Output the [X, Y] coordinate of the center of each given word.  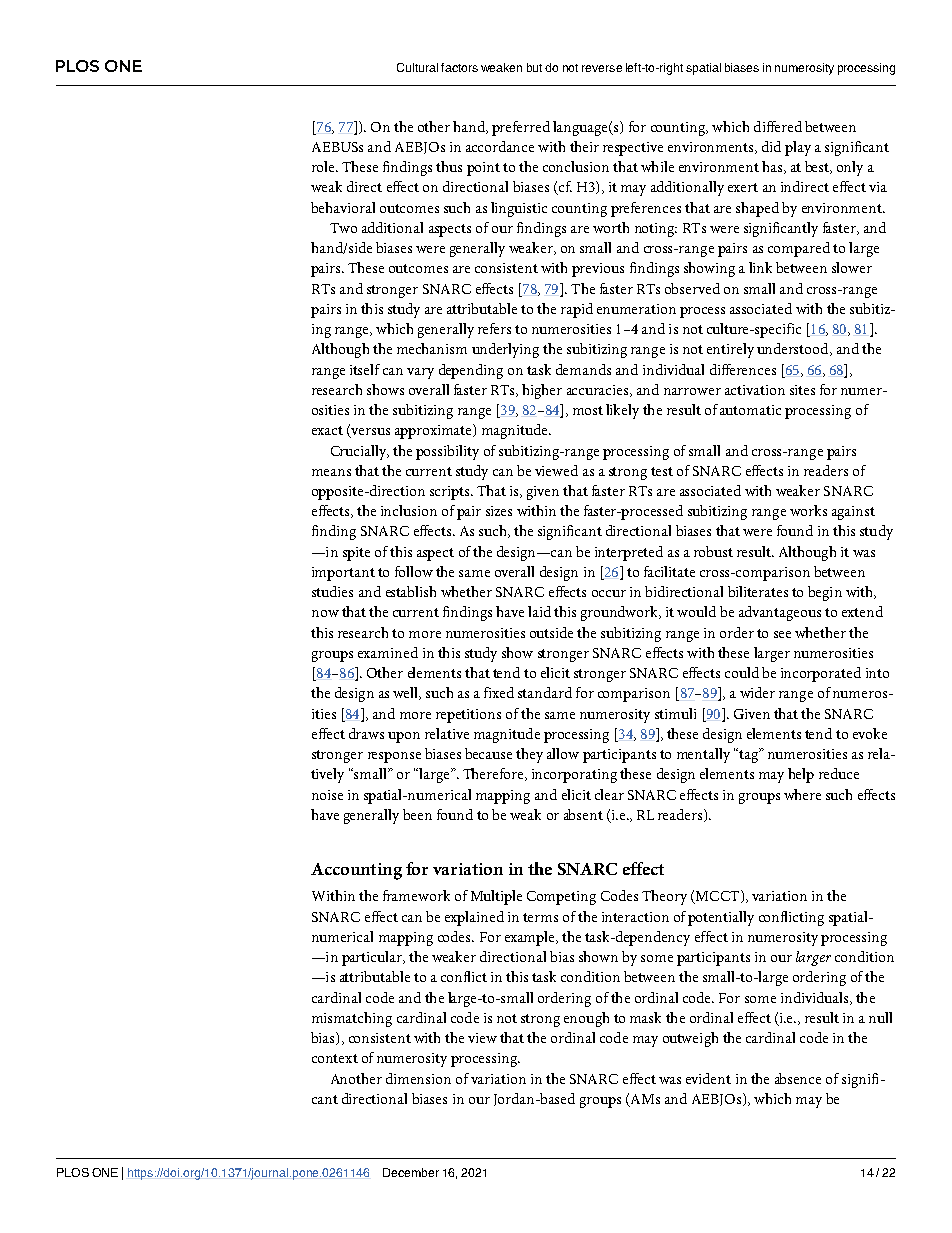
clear [609, 794]
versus [369, 433]
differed [778, 126]
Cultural [417, 67]
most [588, 410]
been [417, 814]
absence [798, 1078]
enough [586, 1019]
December [411, 1172]
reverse [602, 68]
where [802, 794]
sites [802, 390]
